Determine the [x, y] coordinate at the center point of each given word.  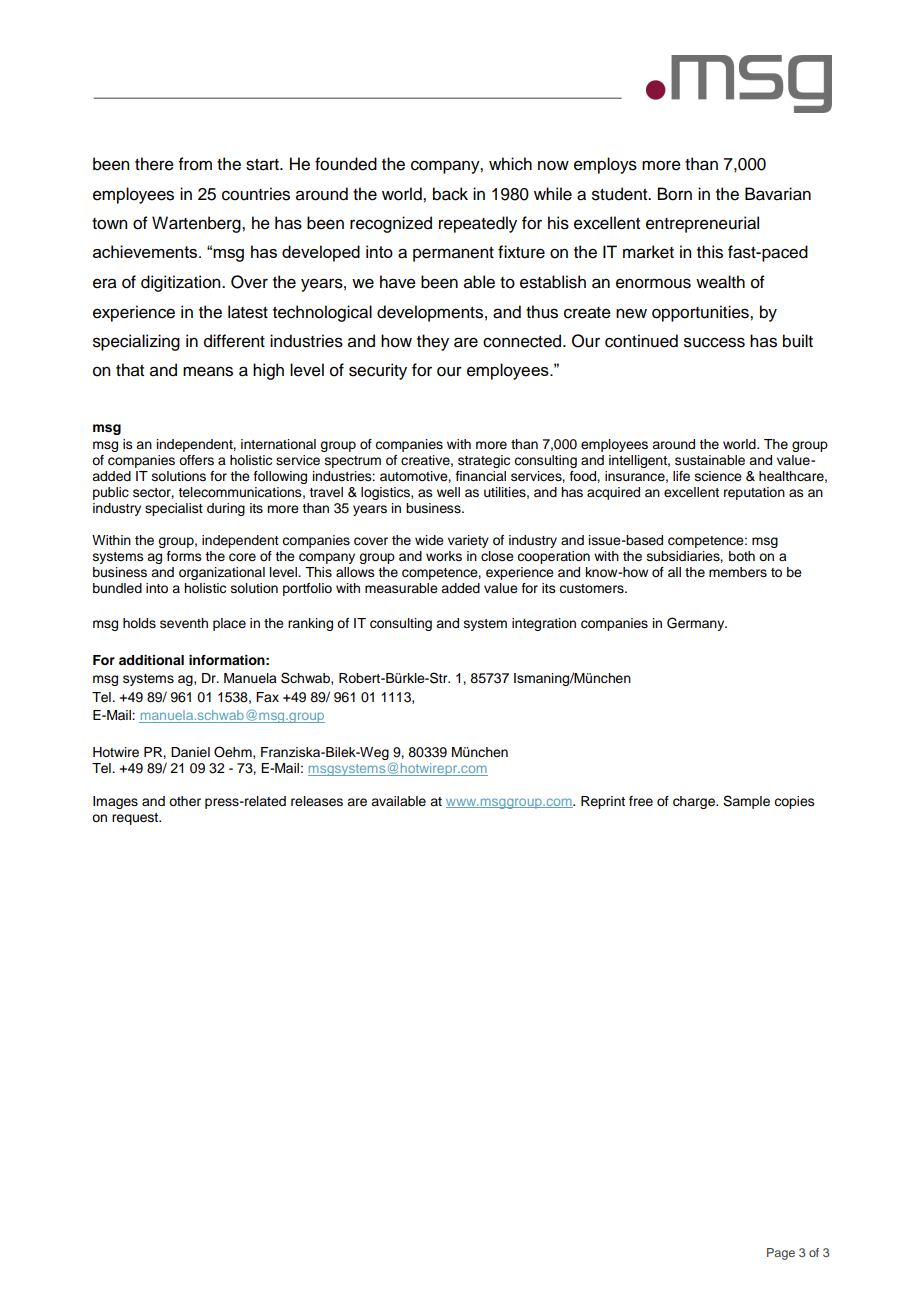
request [136, 819]
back [450, 194]
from [195, 164]
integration [544, 624]
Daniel [190, 752]
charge [695, 802]
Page [781, 1254]
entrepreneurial [702, 224]
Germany [697, 624]
